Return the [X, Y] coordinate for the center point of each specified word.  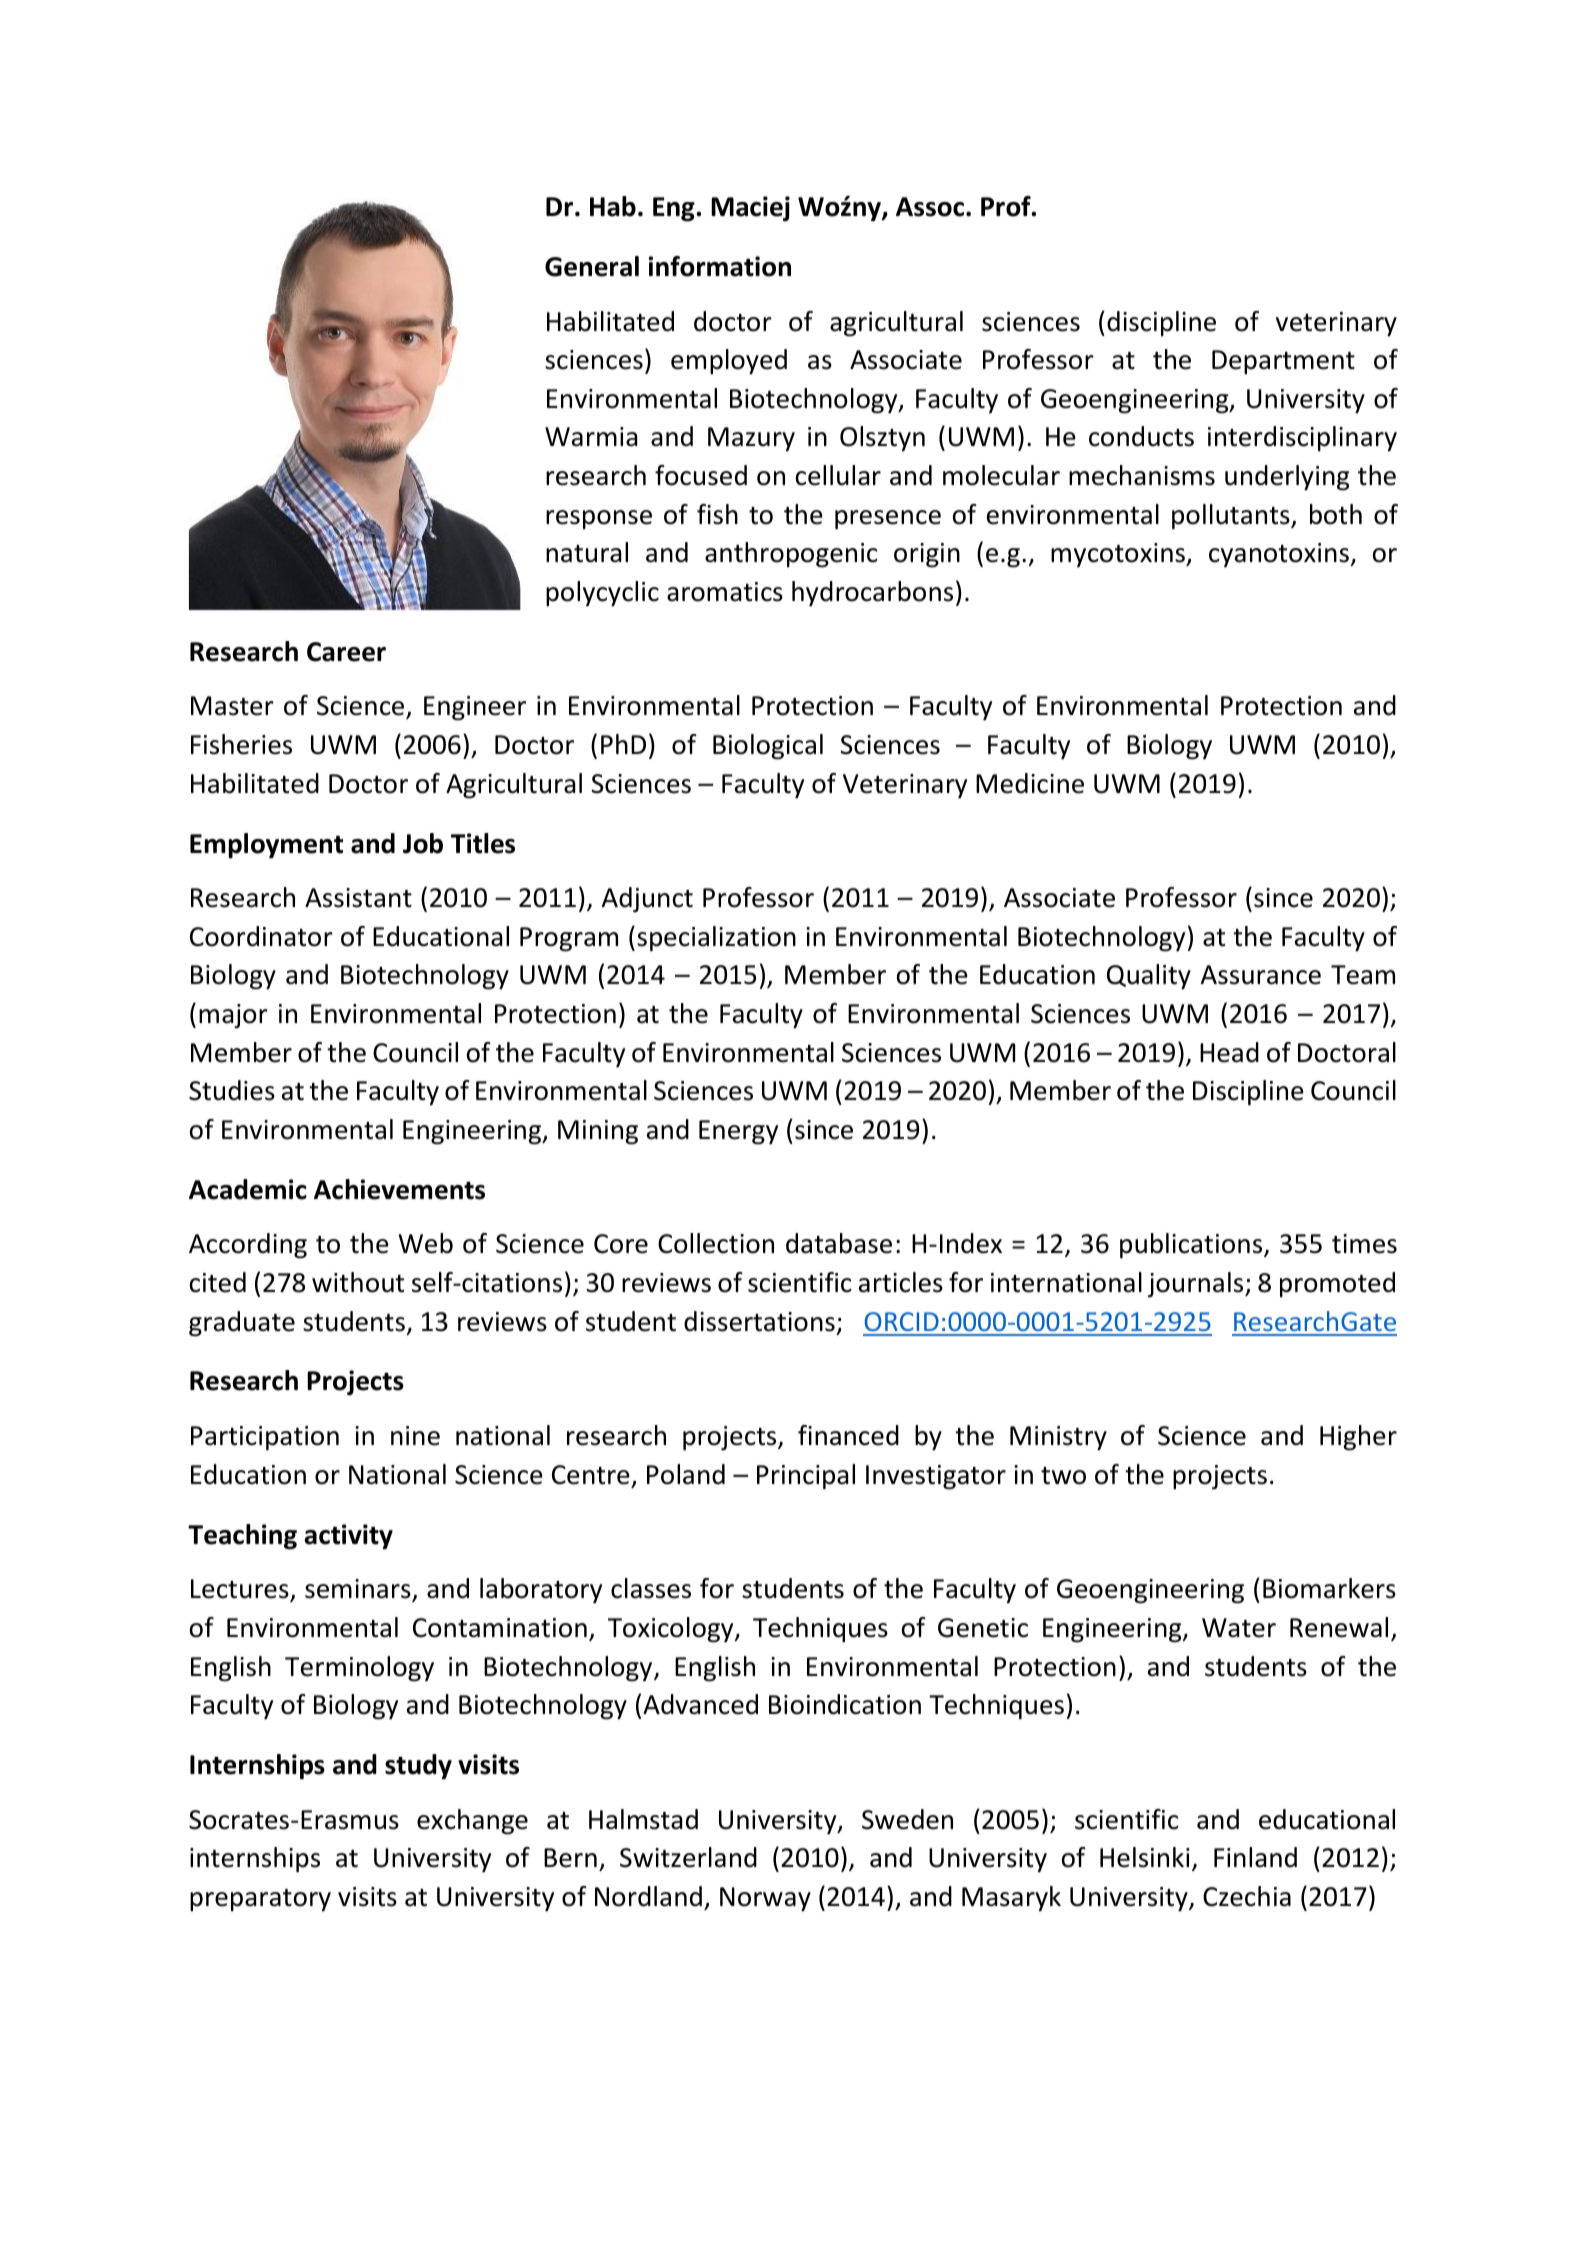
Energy [738, 1132]
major [233, 1016]
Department [1283, 362]
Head [1229, 1052]
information [720, 266]
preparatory [260, 1900]
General [592, 266]
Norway [765, 1899]
